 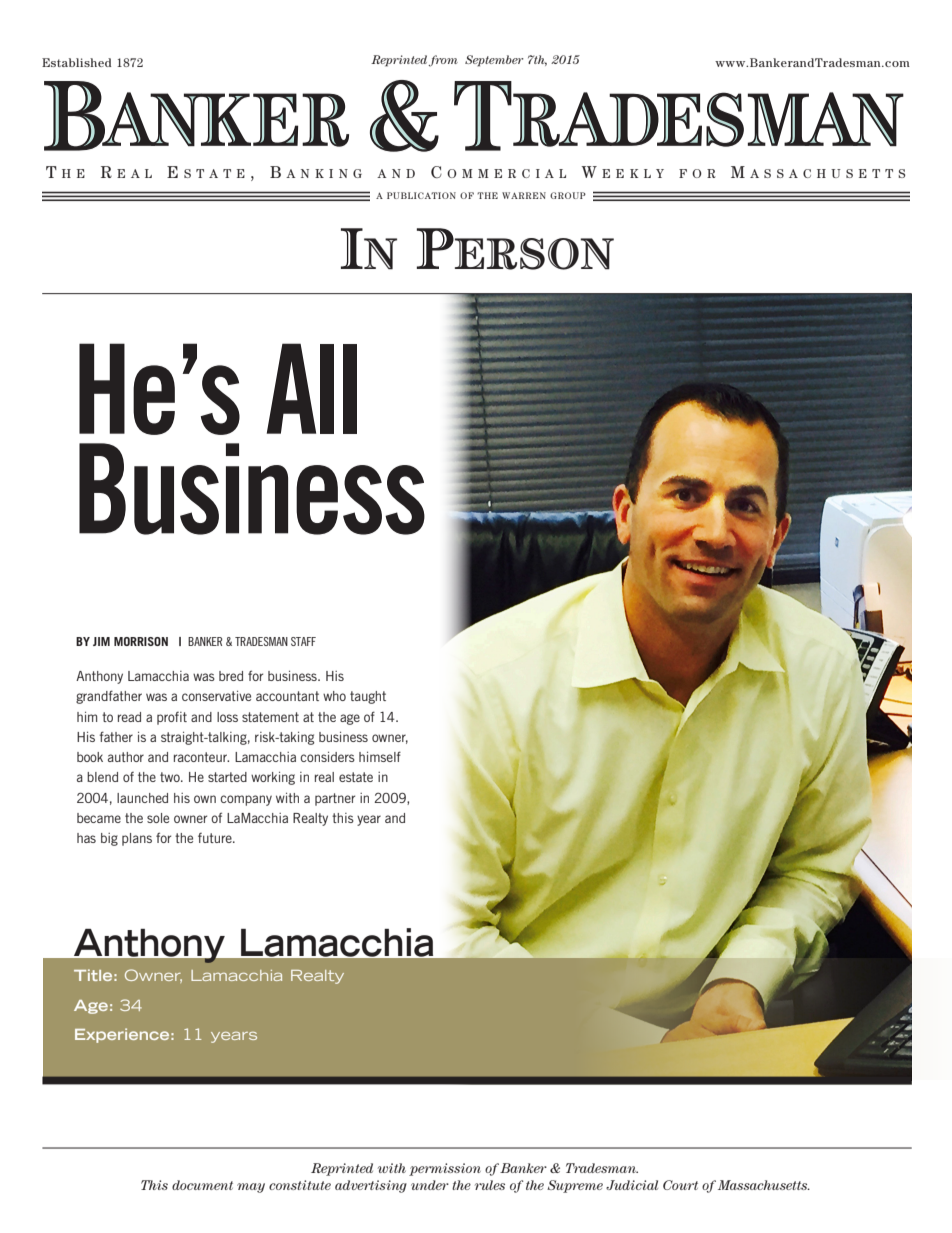 I want to click on himself, so click(x=380, y=756).
